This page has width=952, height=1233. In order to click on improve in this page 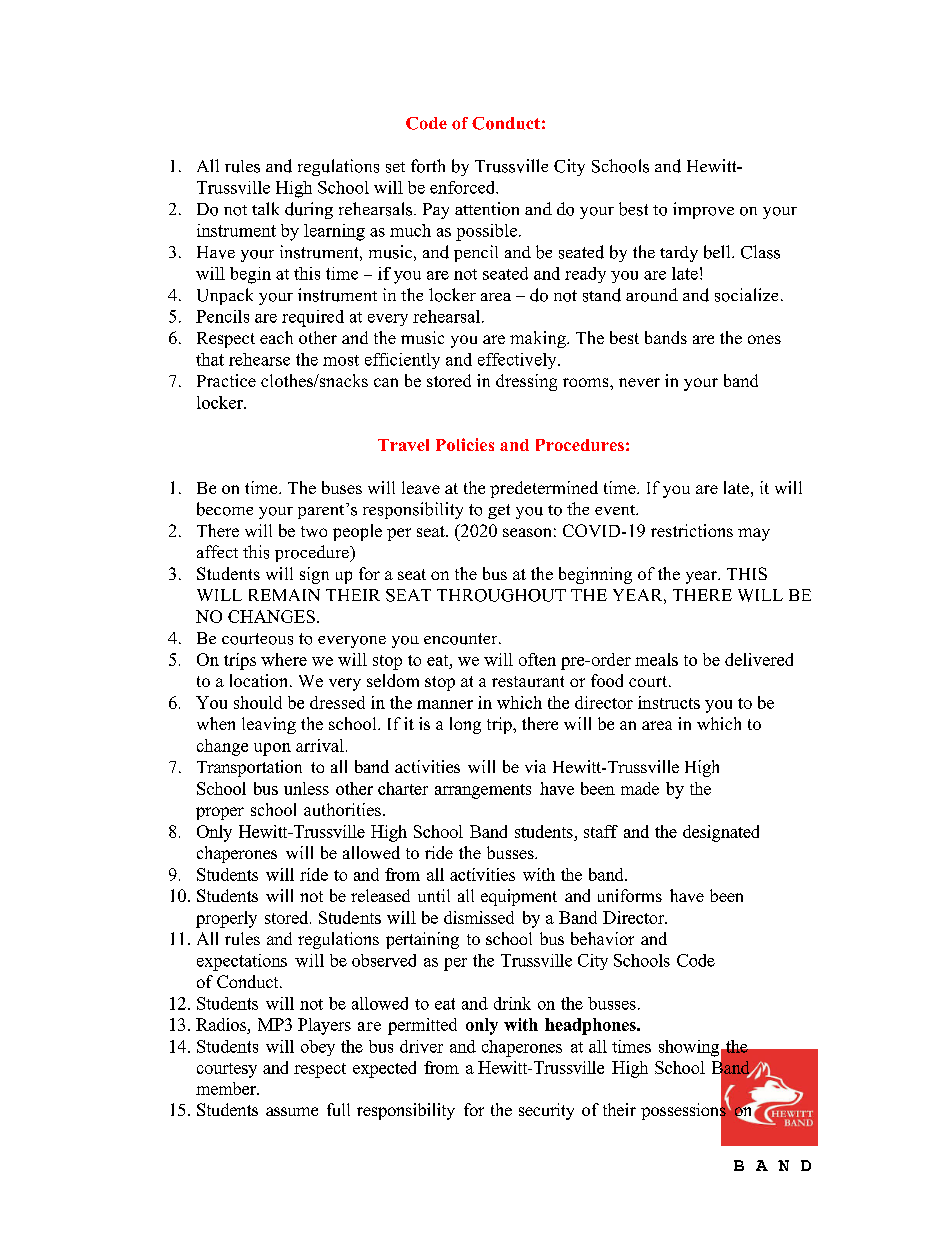, I will do `click(703, 210)`.
